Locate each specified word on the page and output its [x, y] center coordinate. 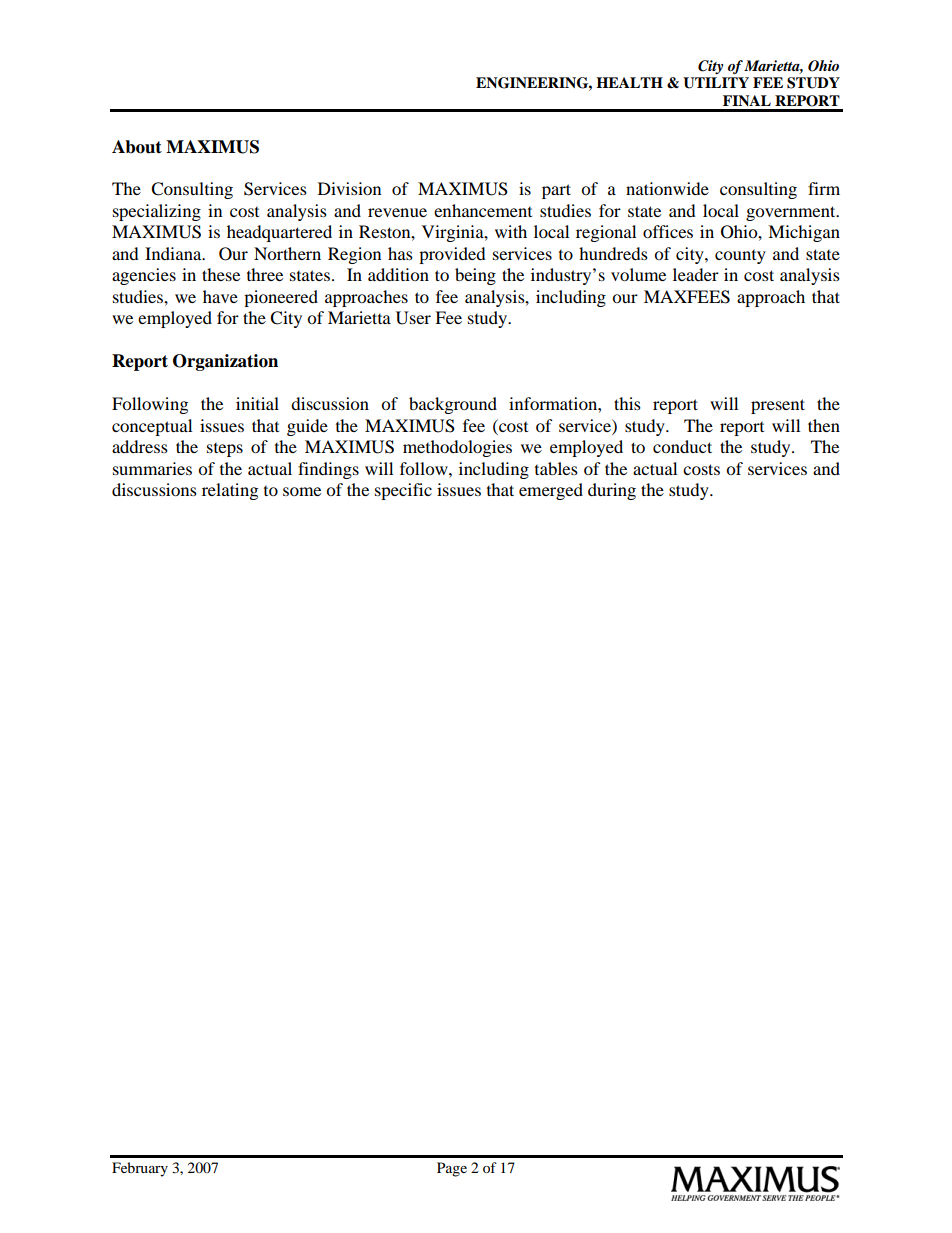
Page [452, 1169]
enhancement [483, 210]
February [140, 1169]
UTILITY [716, 83]
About [137, 147]
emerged [551, 491]
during [612, 491]
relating [230, 491]
